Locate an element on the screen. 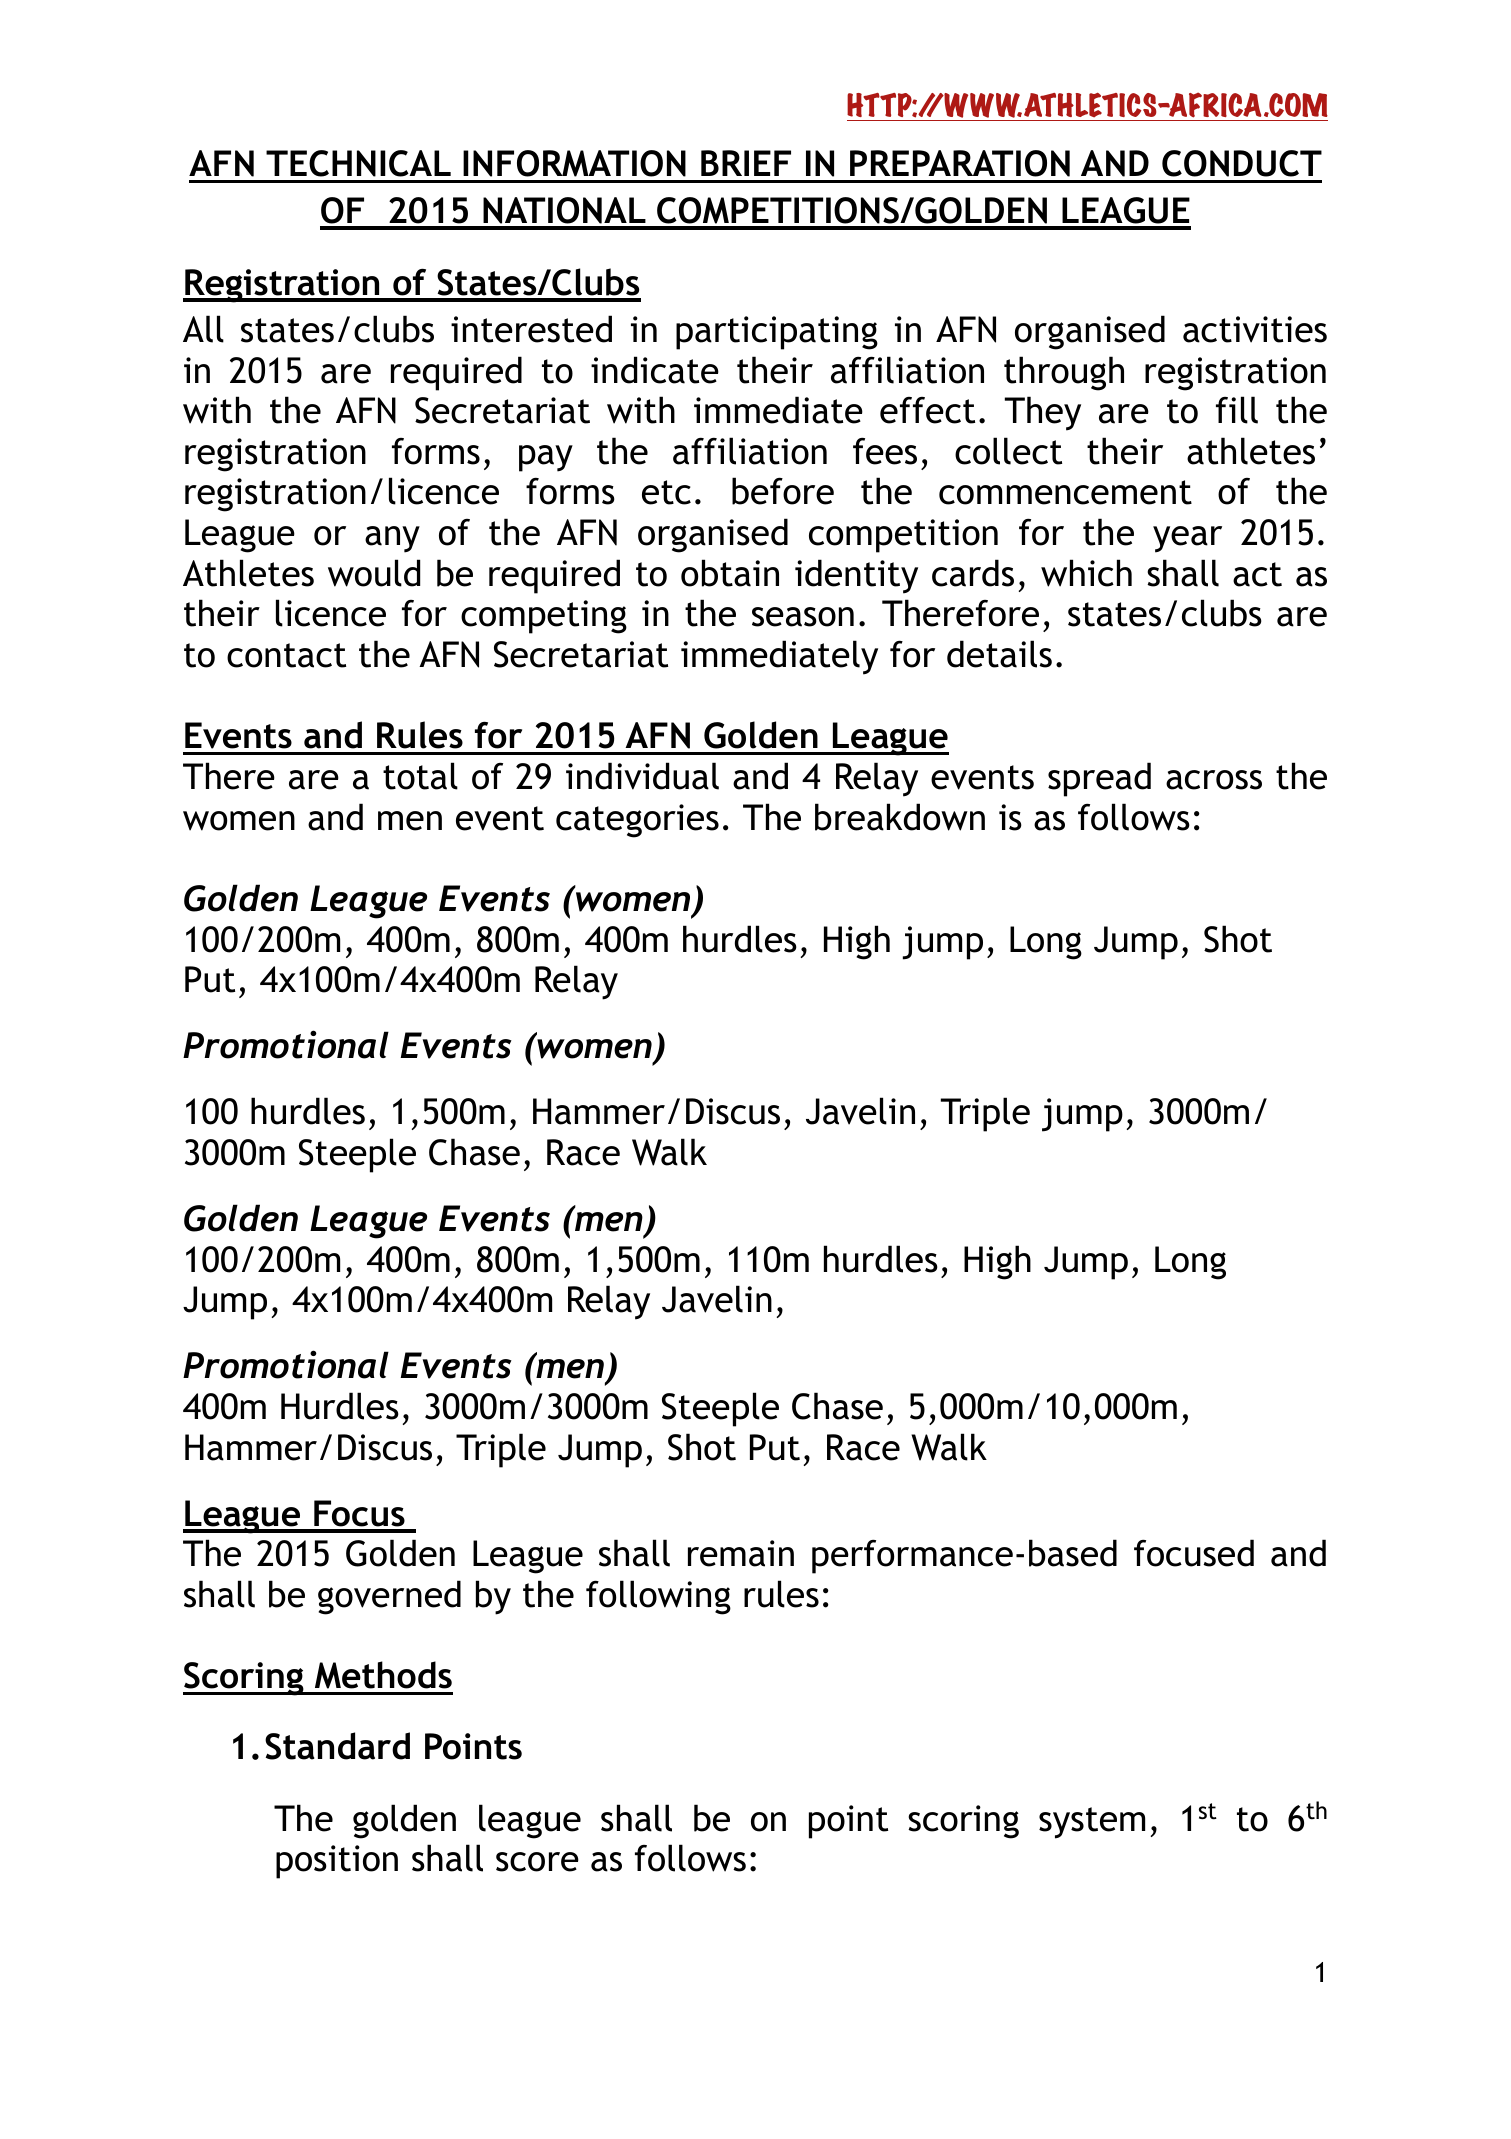 This screenshot has height=2139, width=1511. spread is located at coordinates (1099, 779).
